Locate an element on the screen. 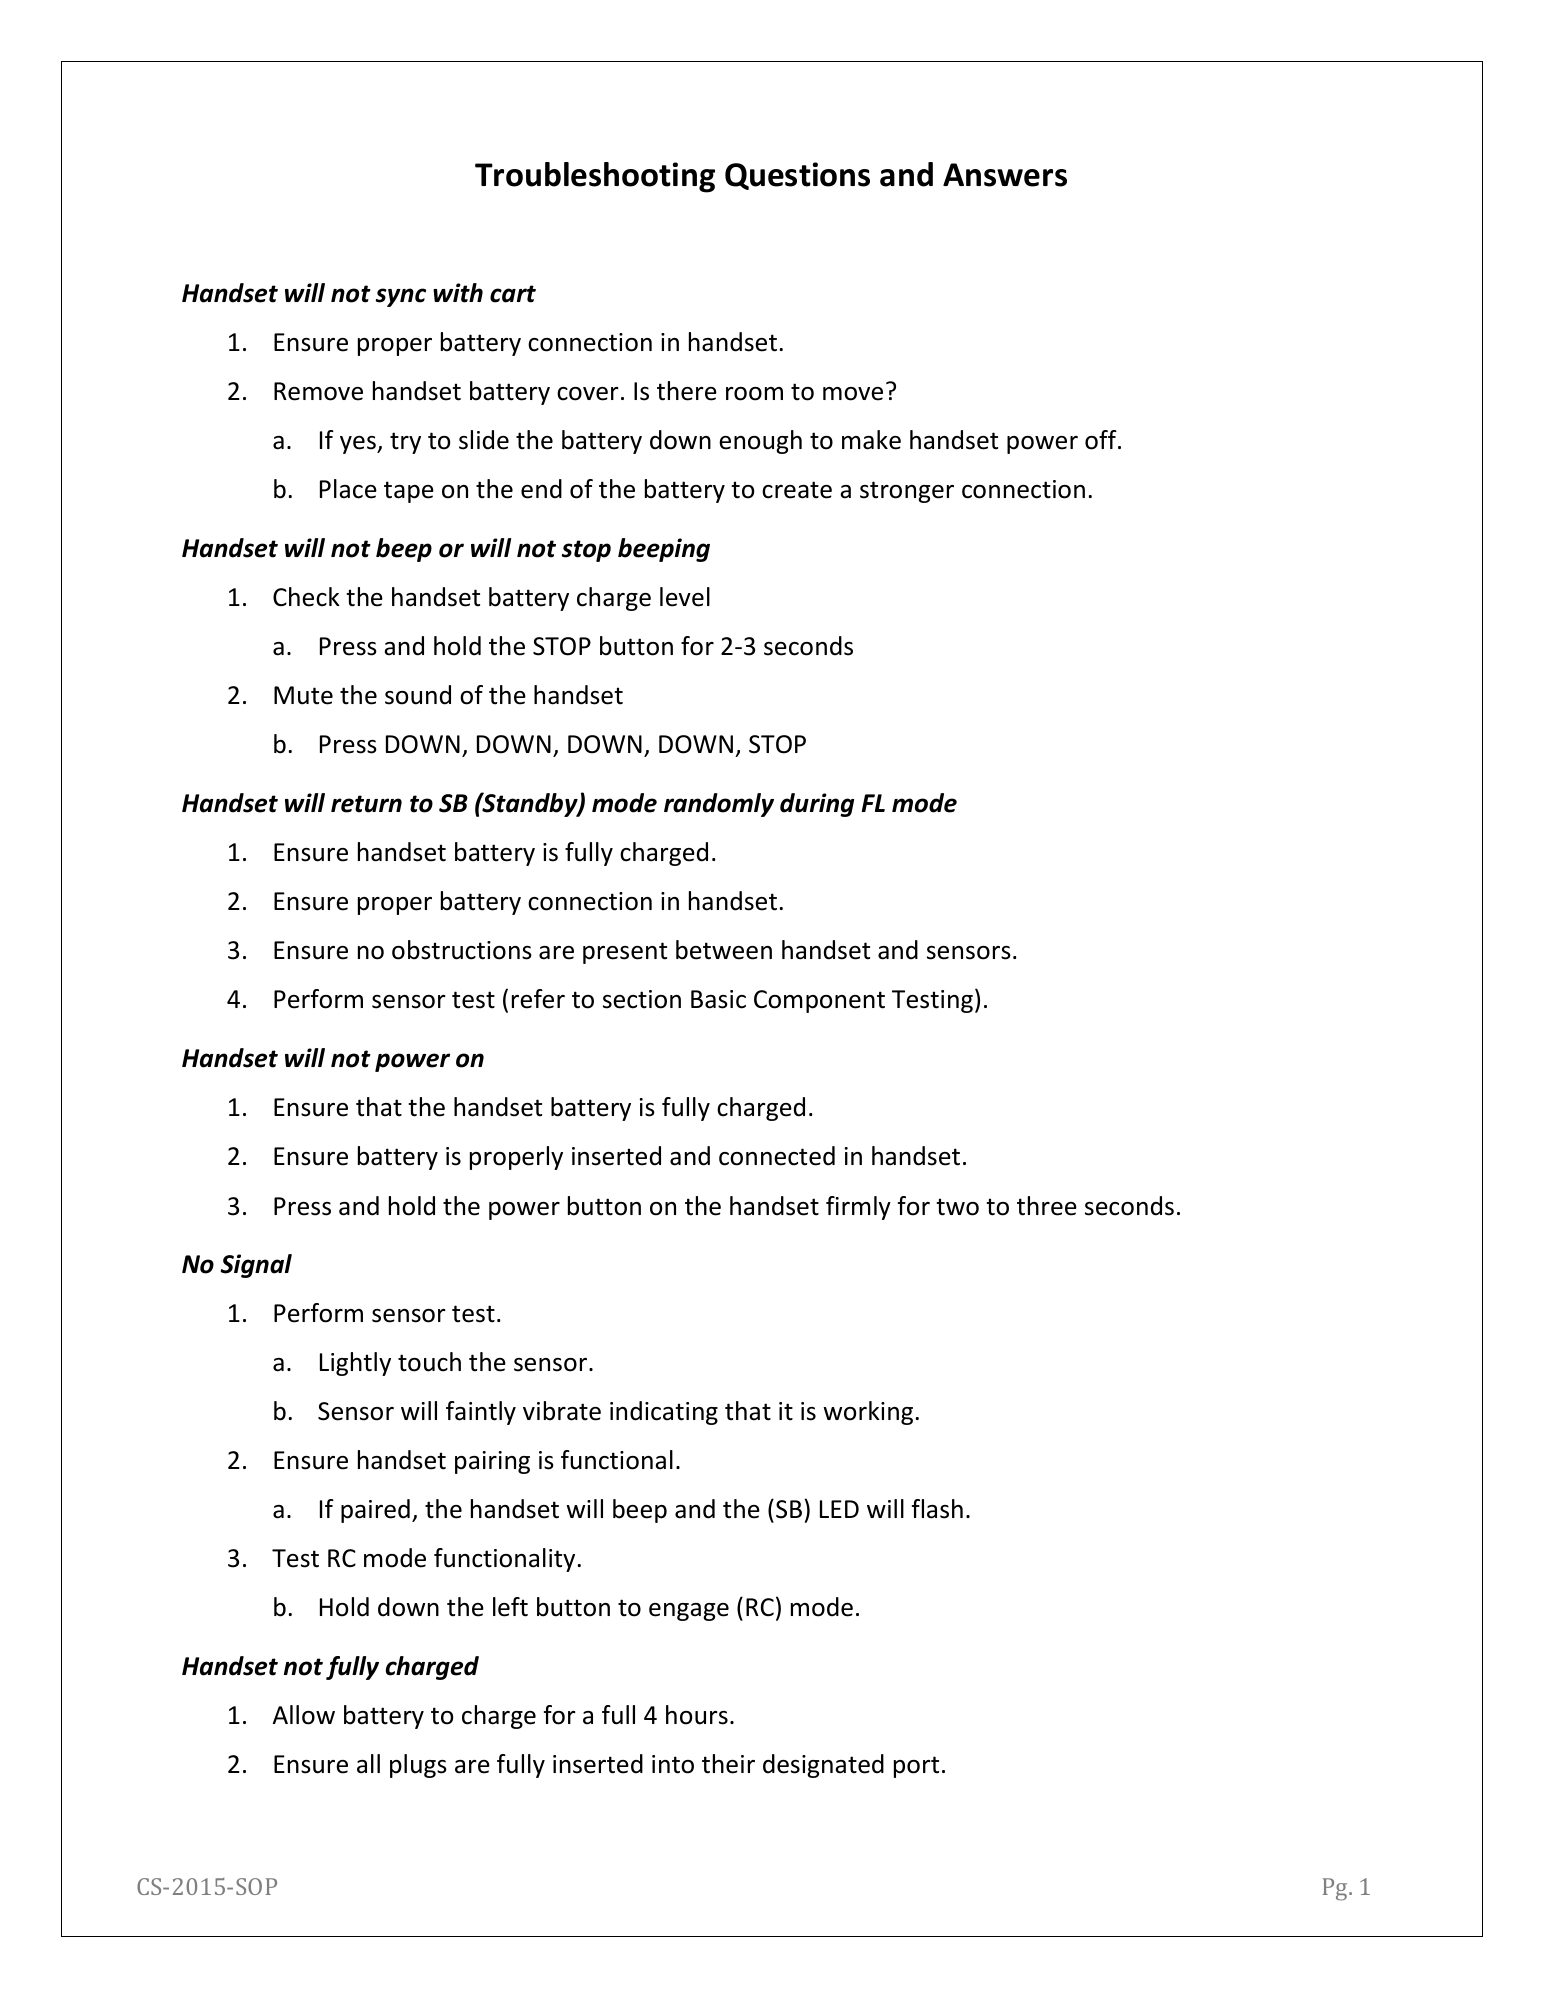 The height and width of the screenshot is (1997, 1543). randomly is located at coordinates (719, 805).
